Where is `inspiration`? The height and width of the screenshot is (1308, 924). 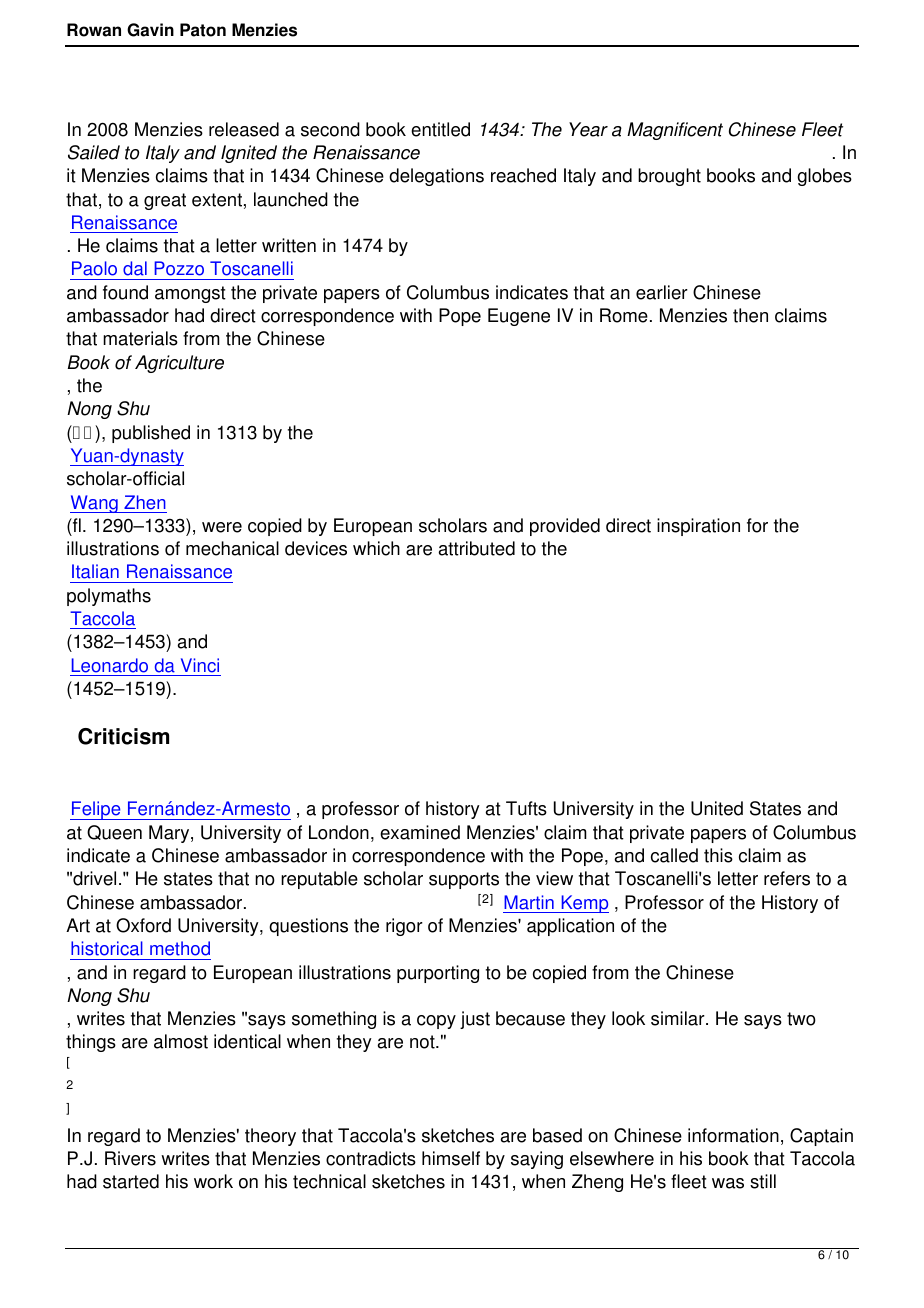
inspiration is located at coordinates (698, 527).
